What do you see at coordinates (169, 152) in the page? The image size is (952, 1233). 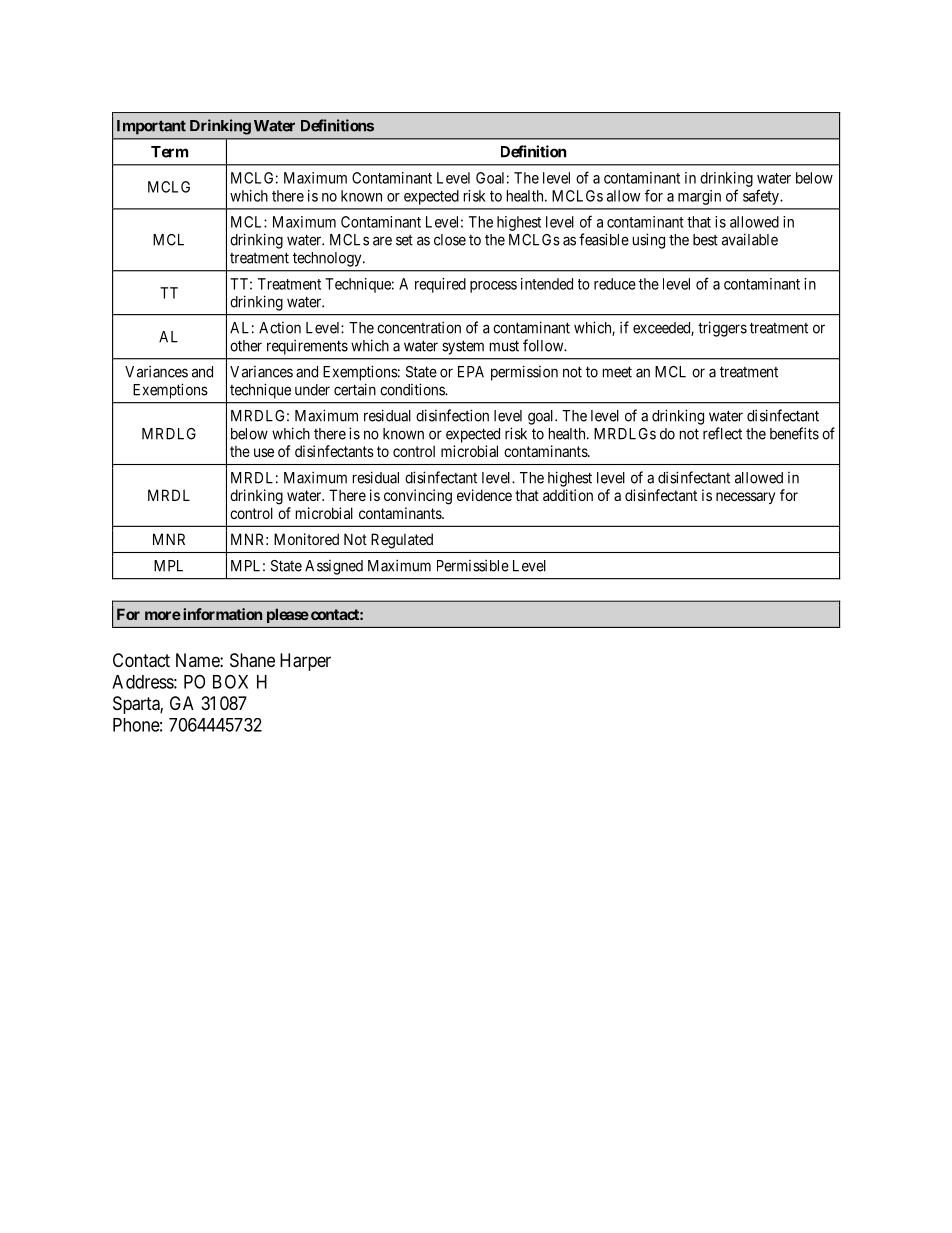 I see `Term` at bounding box center [169, 152].
